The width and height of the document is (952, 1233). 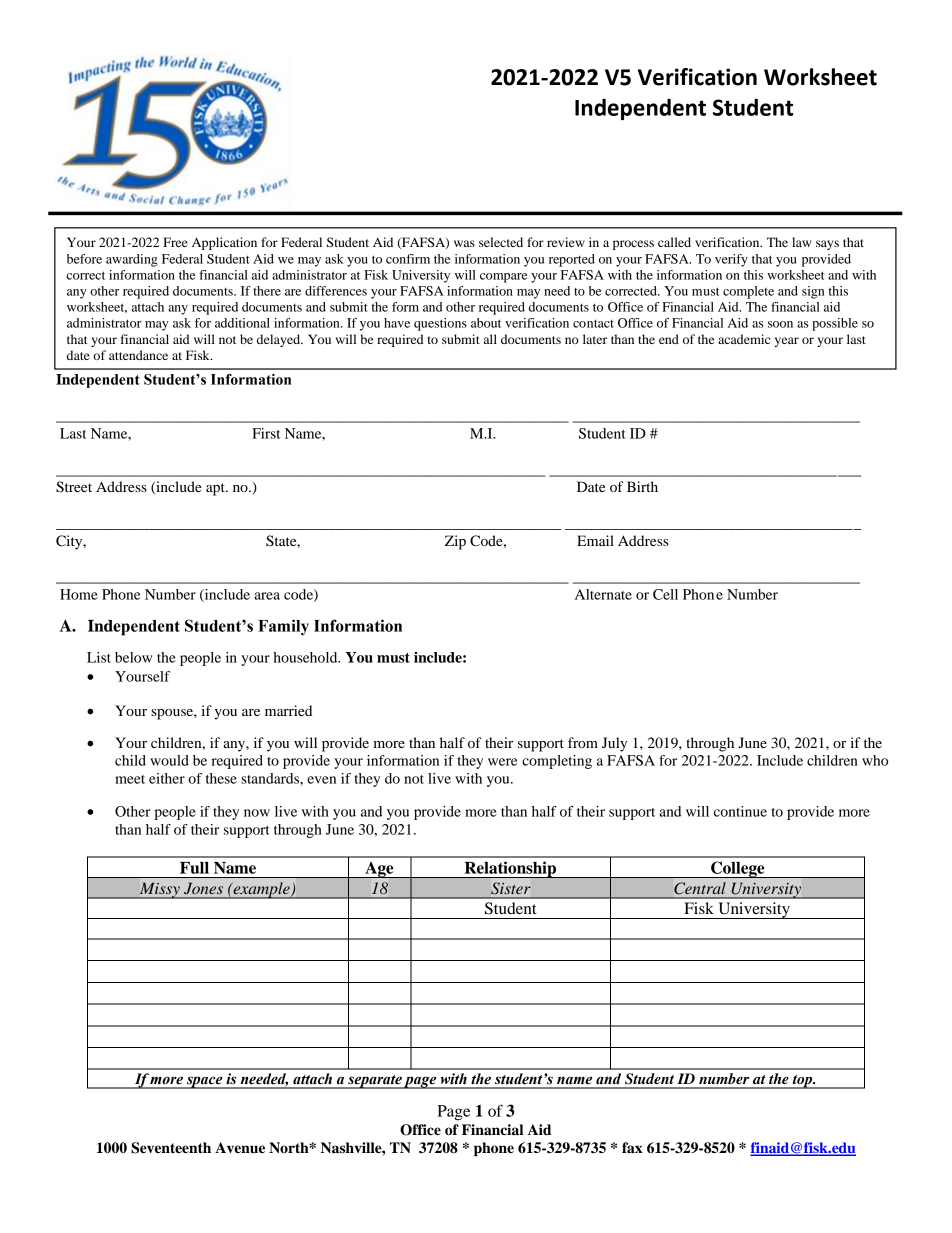 I want to click on space, so click(x=205, y=1082).
